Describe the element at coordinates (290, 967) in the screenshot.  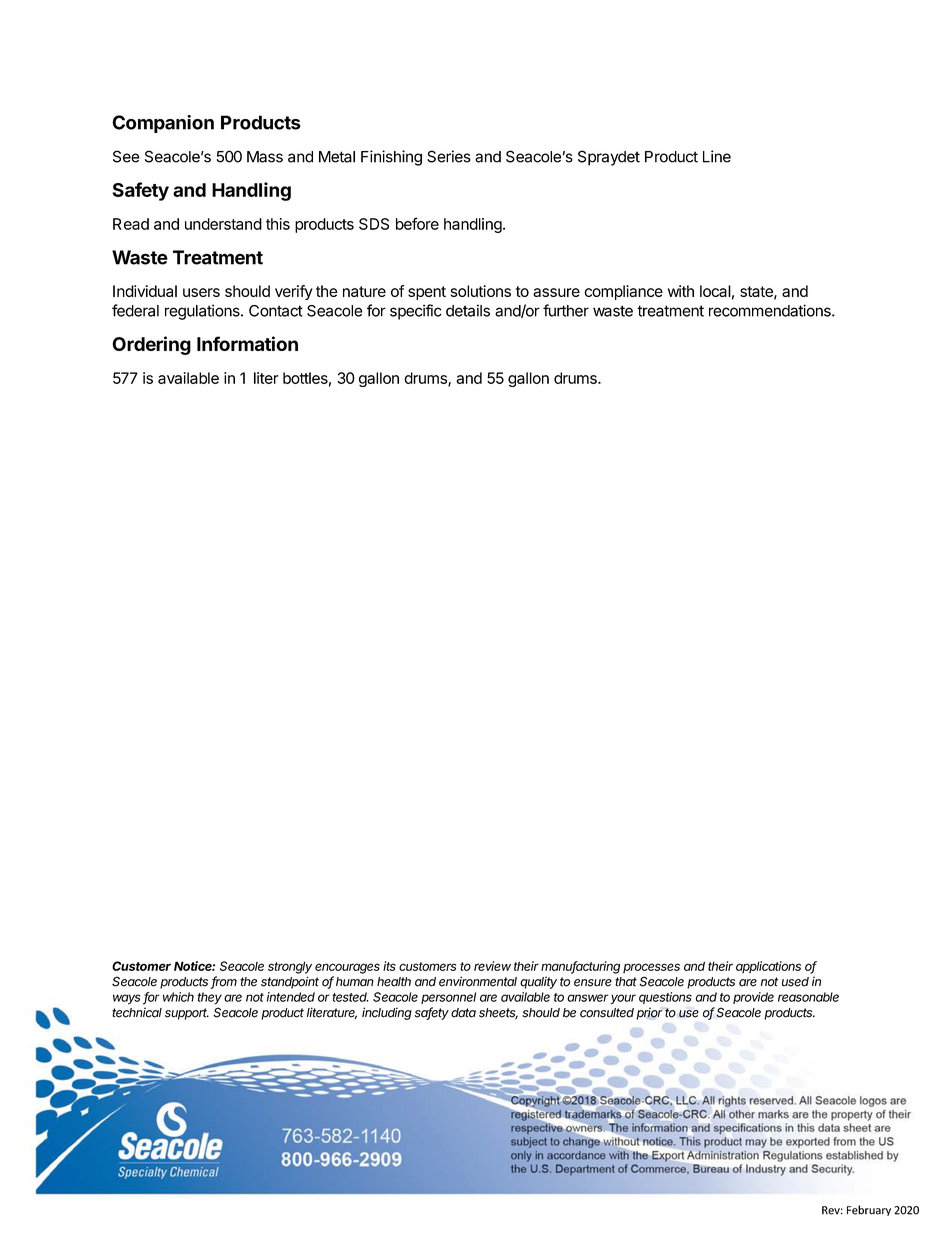
I see `strongly` at that location.
